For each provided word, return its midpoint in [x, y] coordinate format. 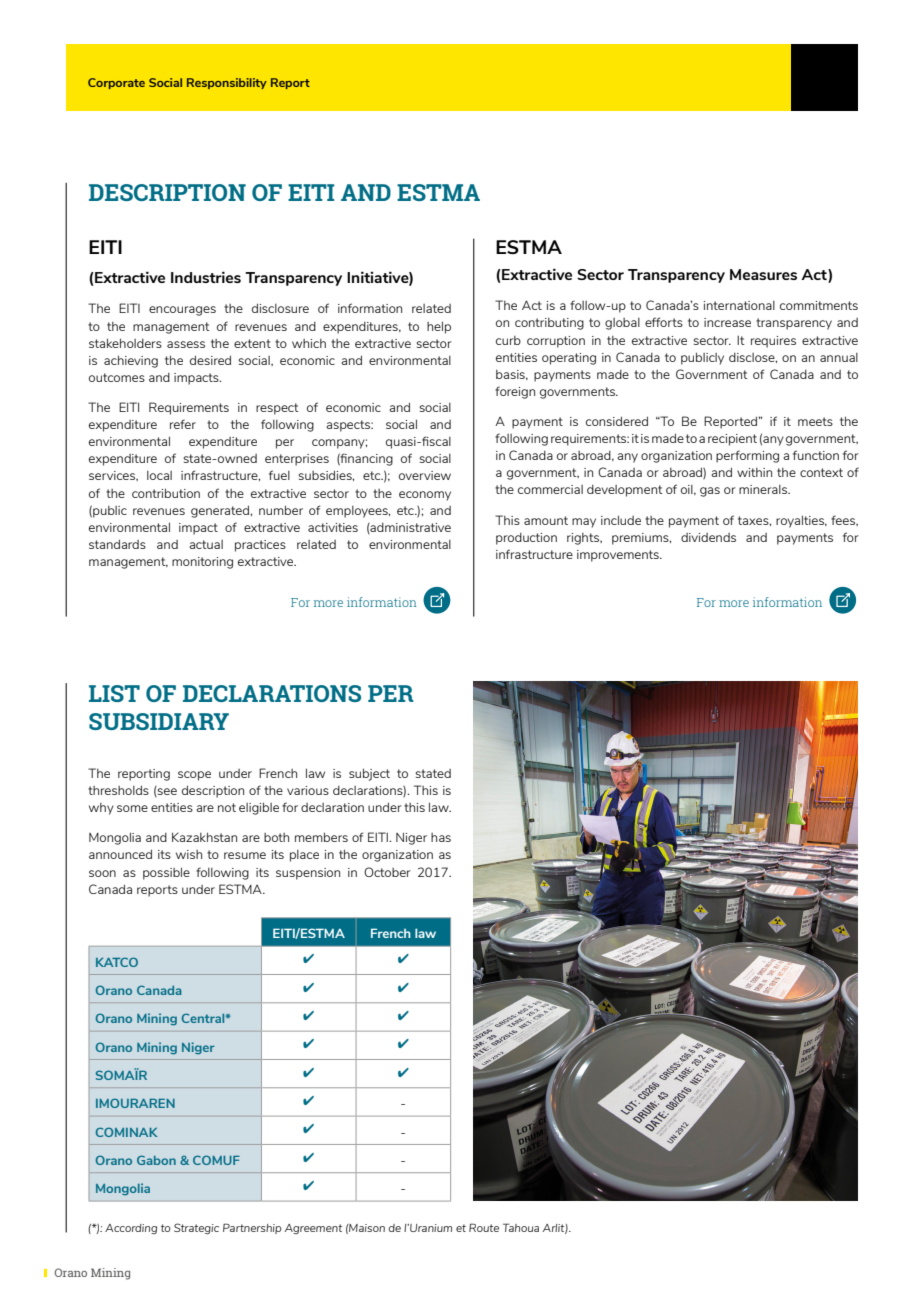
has [441, 837]
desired [210, 360]
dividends [708, 537]
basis [511, 375]
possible [166, 873]
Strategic [196, 1228]
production [526, 539]
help [439, 327]
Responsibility [227, 83]
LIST [114, 693]
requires [773, 342]
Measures [763, 274]
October [387, 872]
